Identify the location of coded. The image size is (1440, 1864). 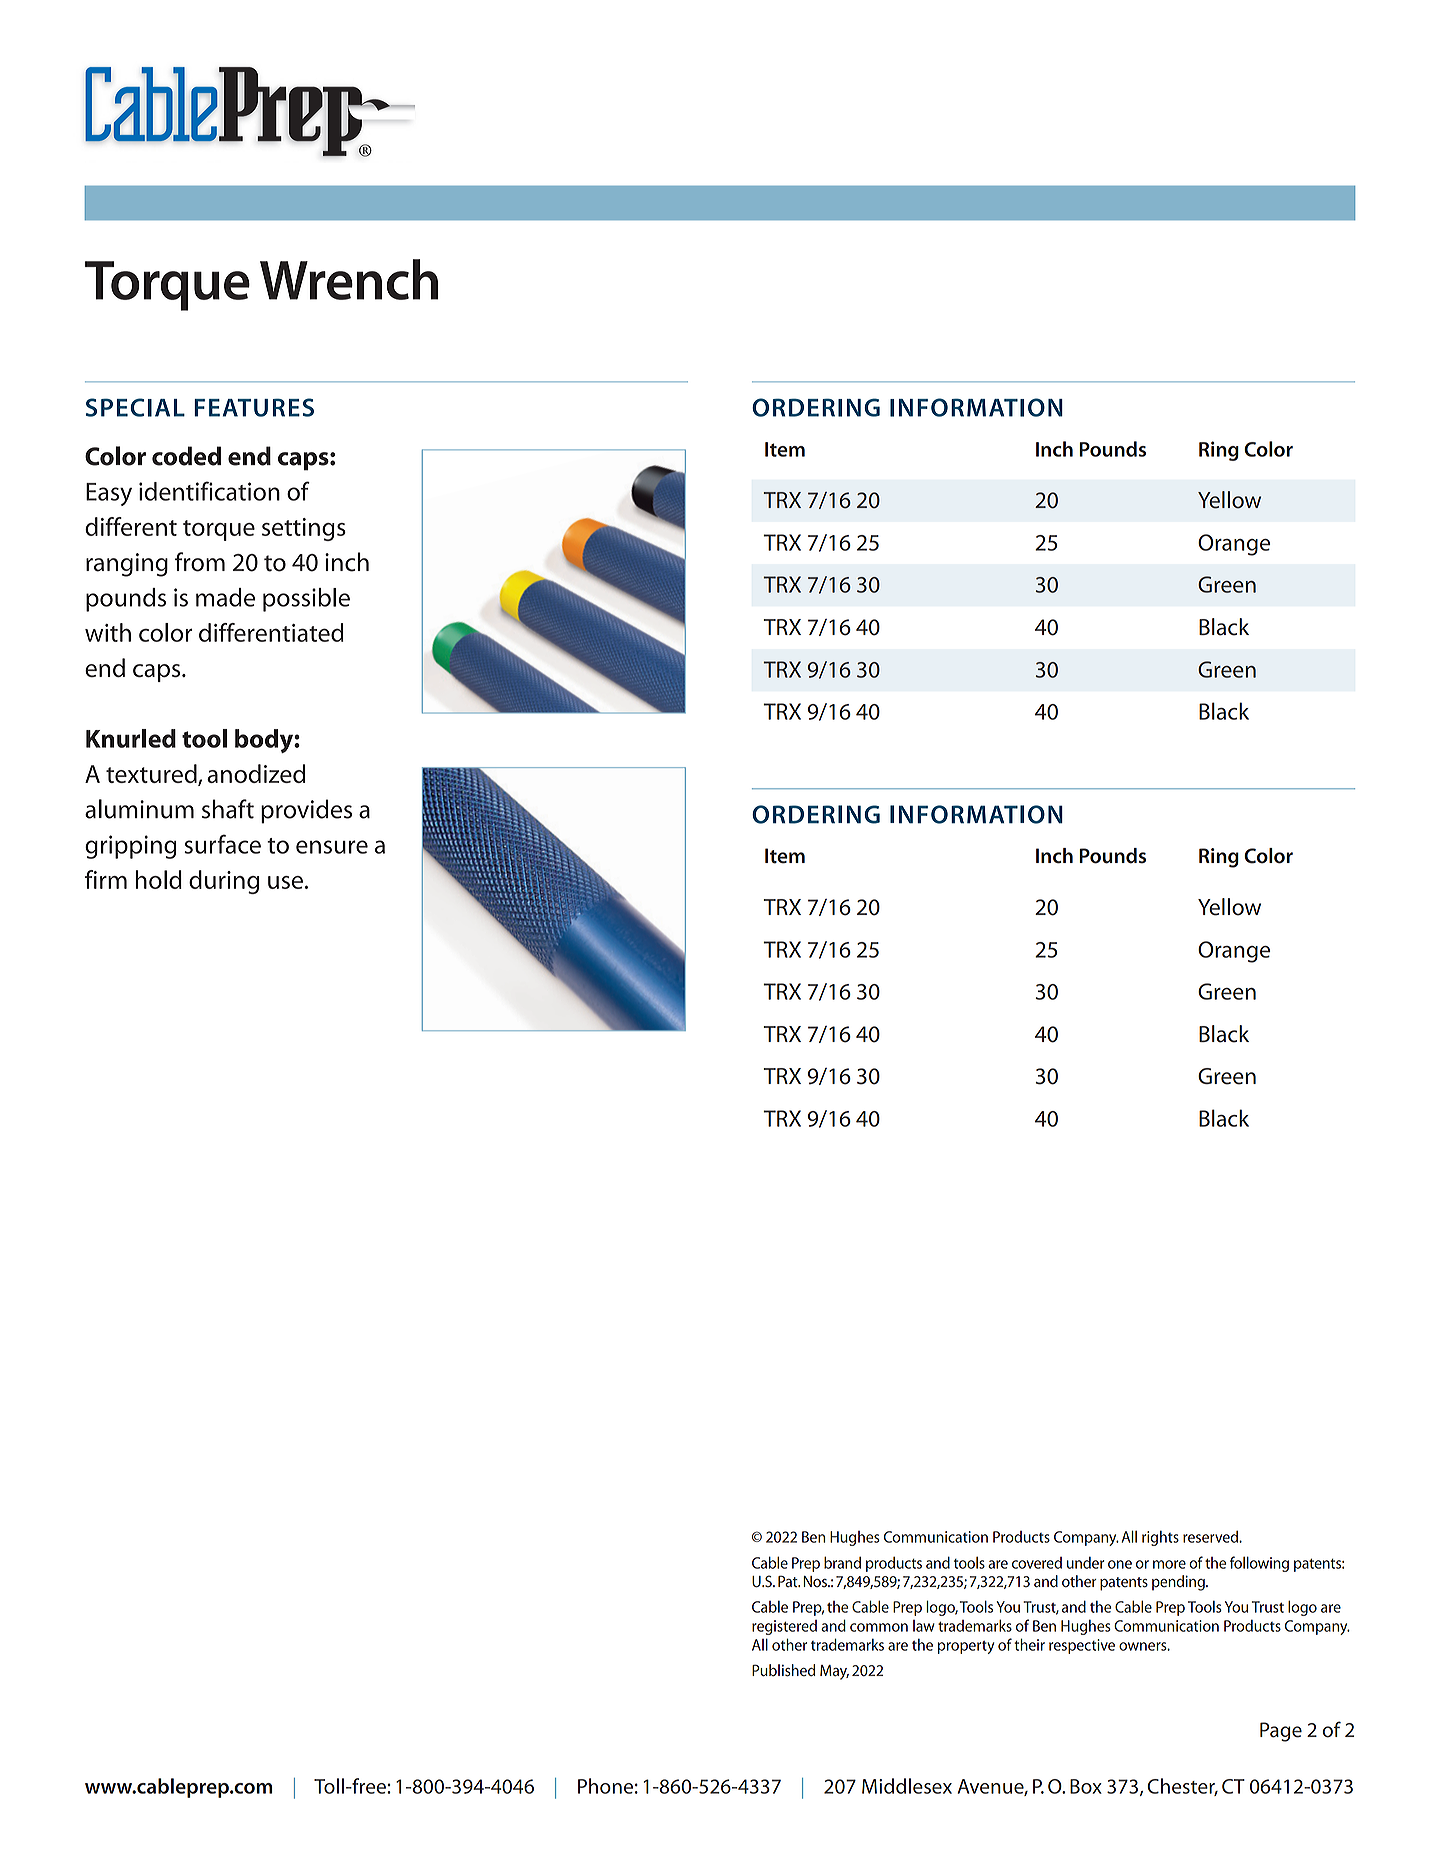
(186, 456).
